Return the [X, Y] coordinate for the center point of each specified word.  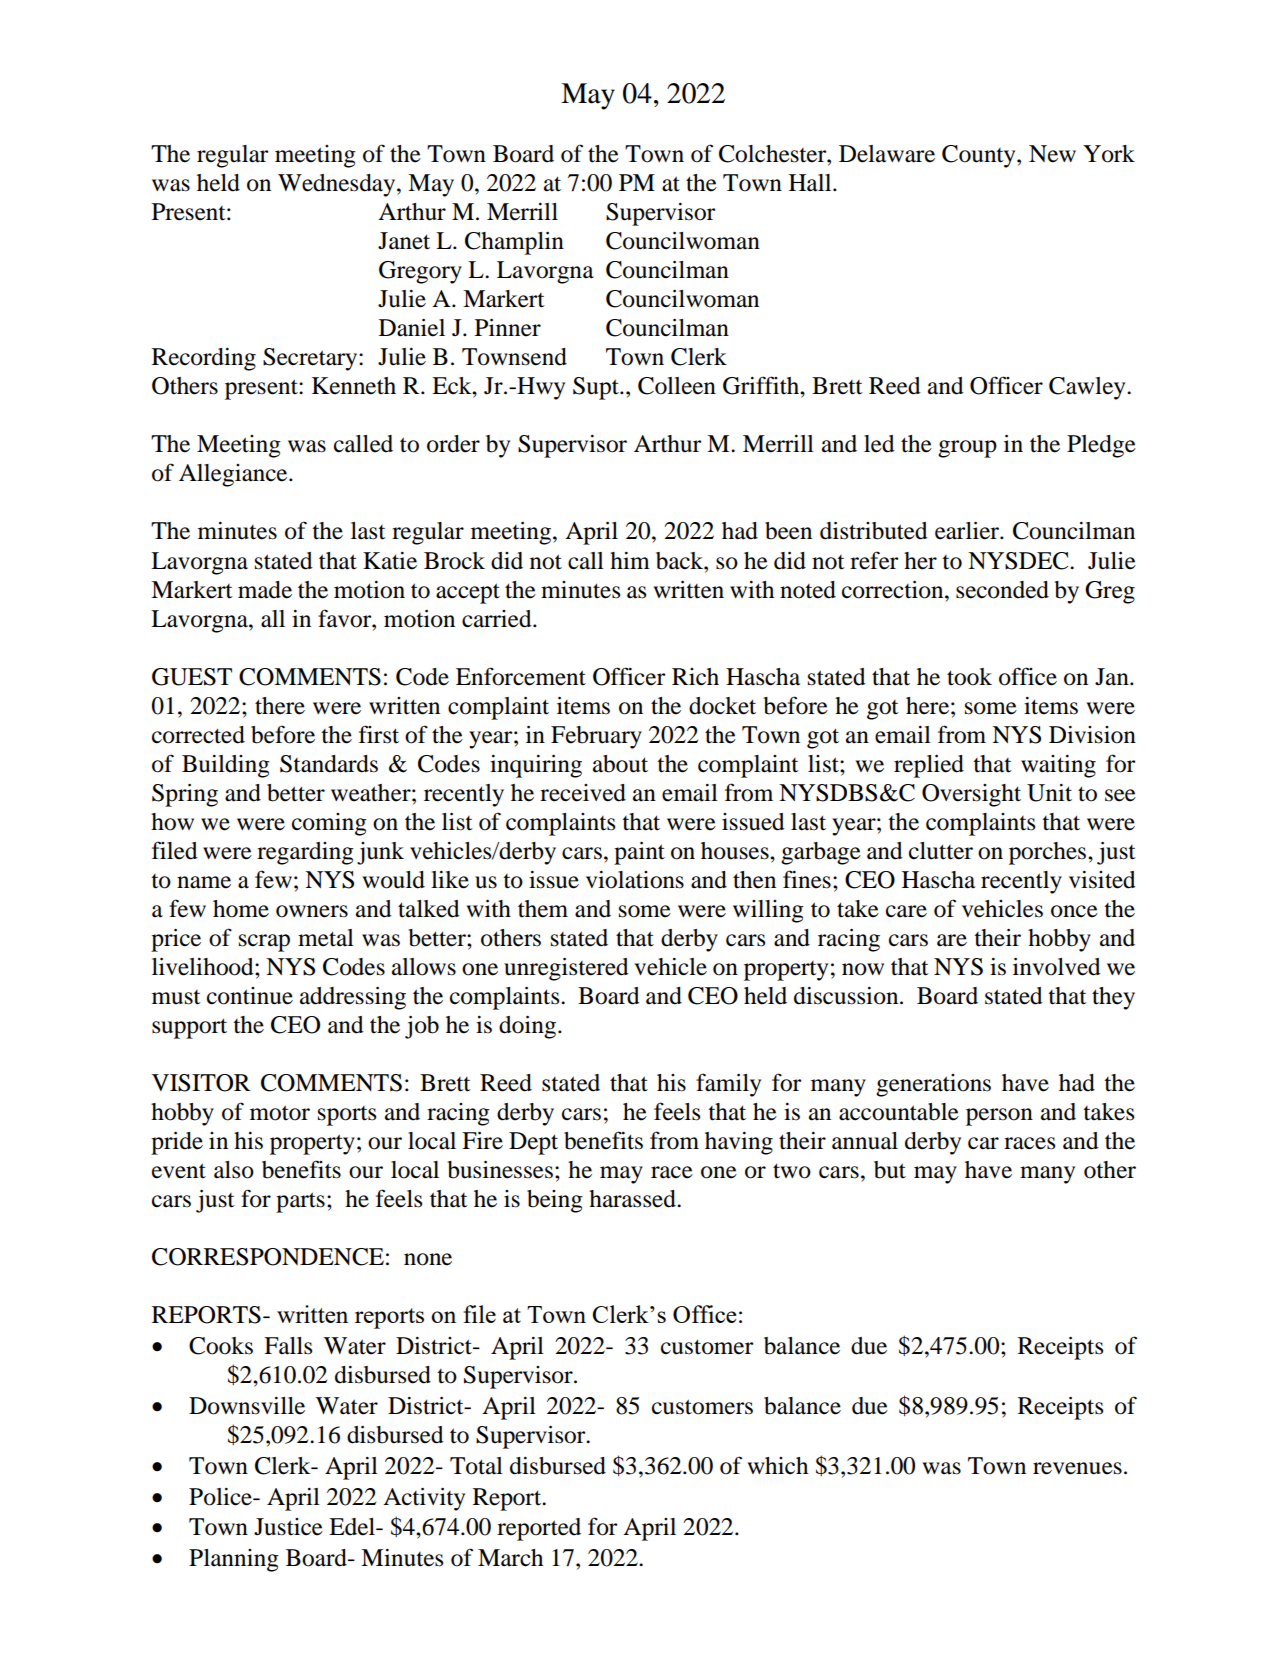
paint [639, 853]
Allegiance [234, 475]
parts [300, 1202]
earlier [968, 531]
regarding [305, 853]
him [630, 560]
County [980, 156]
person [999, 1117]
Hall [811, 183]
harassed [633, 1199]
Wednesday [338, 185]
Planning [234, 1560]
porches [1049, 853]
